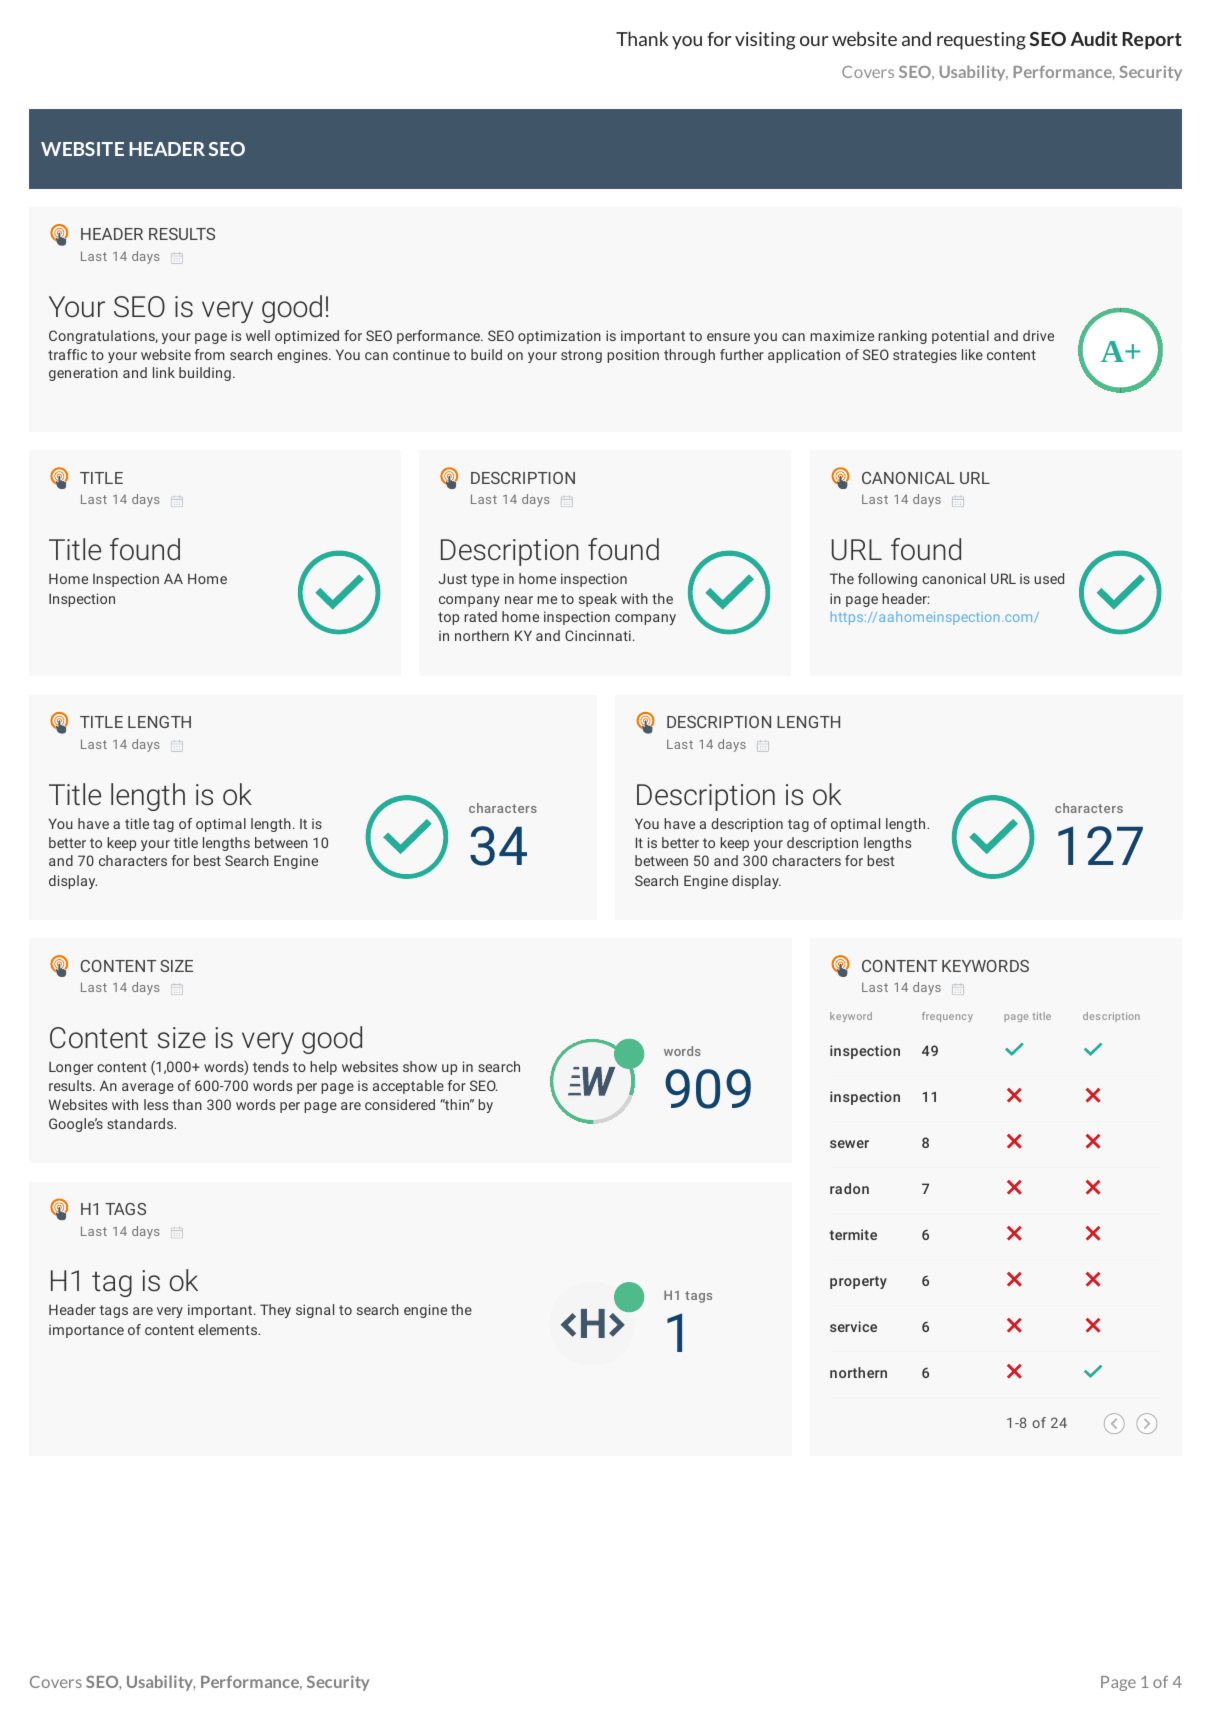 The height and width of the screenshot is (1713, 1211). What do you see at coordinates (981, 41) in the screenshot?
I see `requesting` at bounding box center [981, 41].
